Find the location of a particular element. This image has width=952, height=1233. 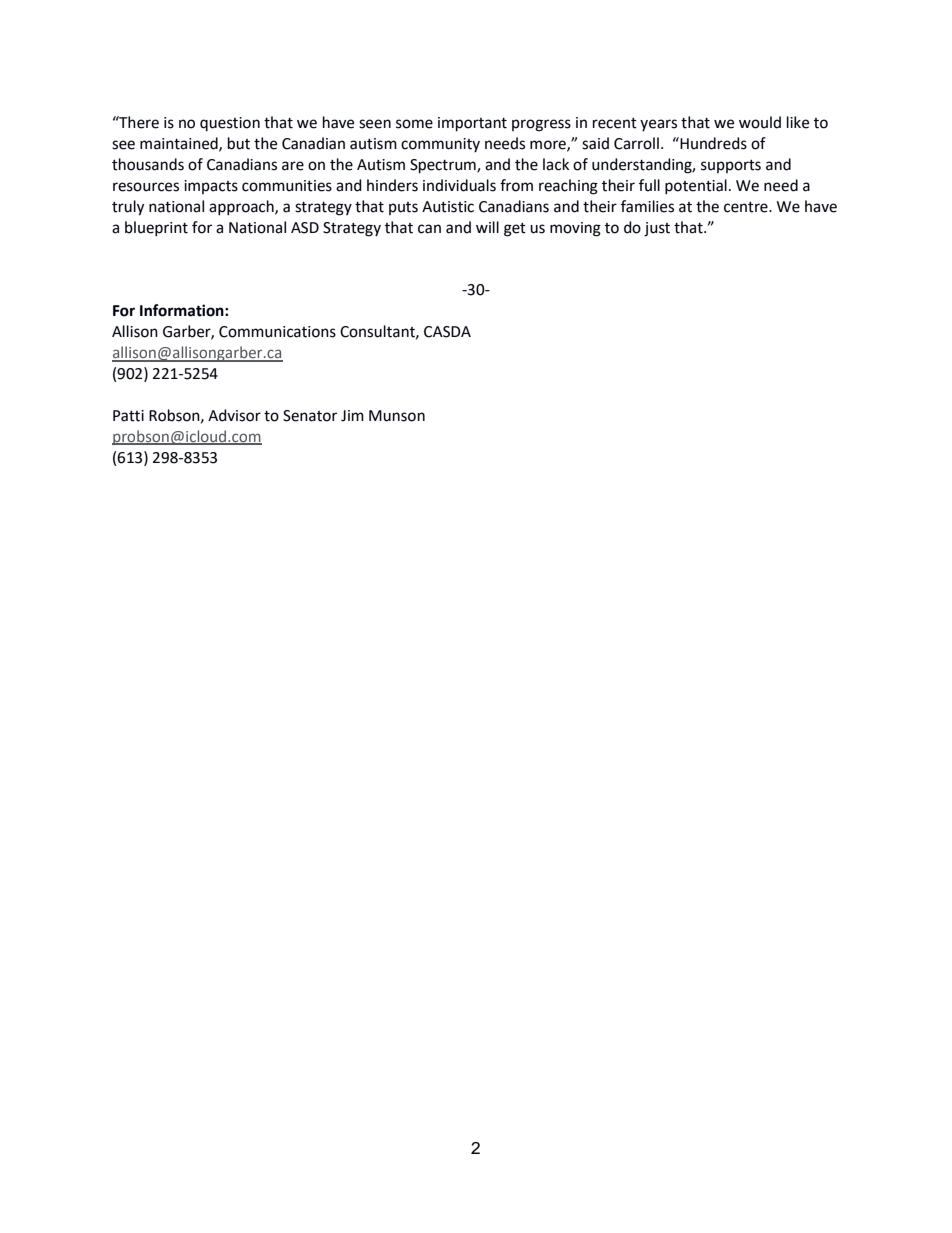

Advisor is located at coordinates (234, 415).
